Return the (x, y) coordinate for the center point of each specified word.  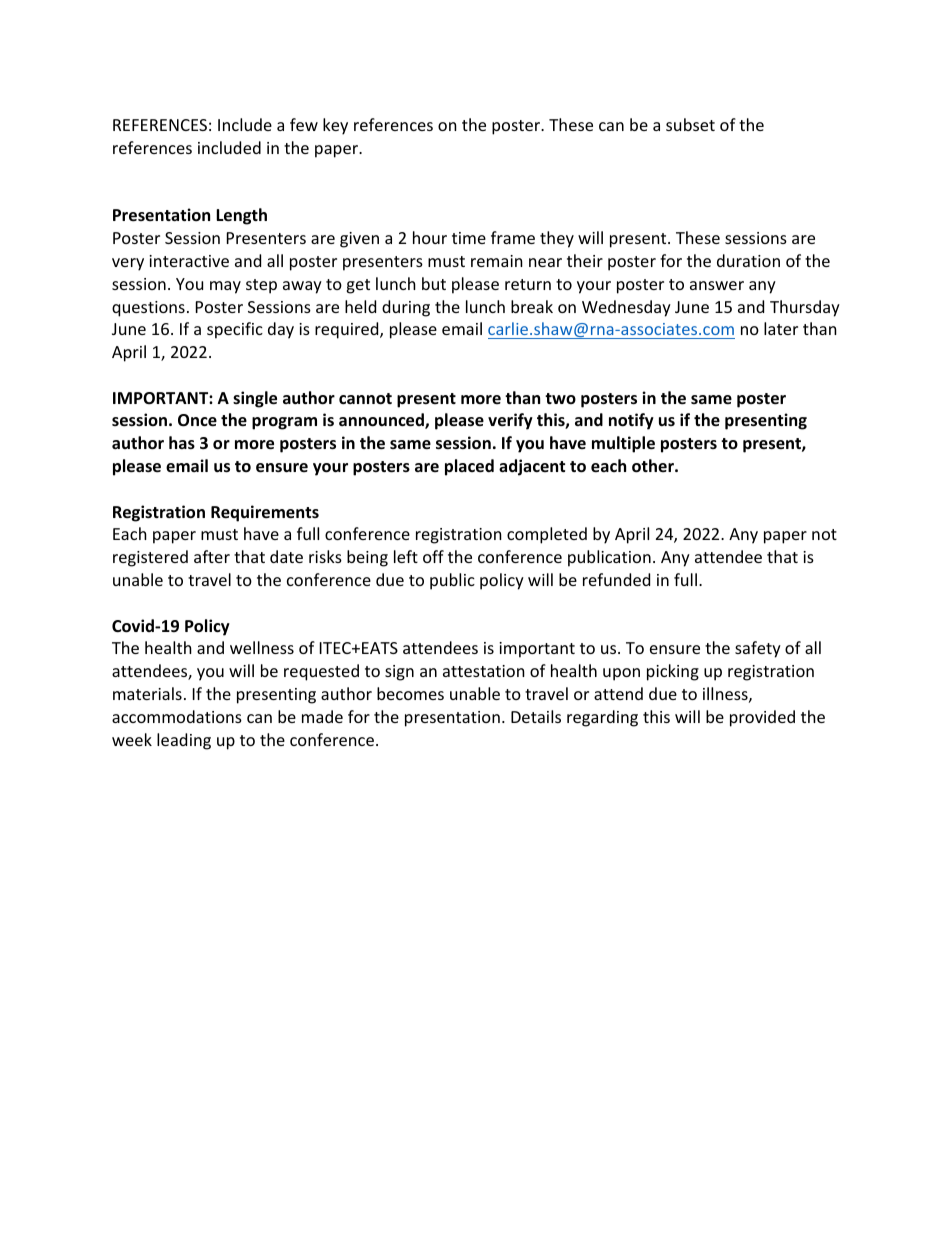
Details (536, 716)
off (433, 556)
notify (631, 421)
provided (762, 718)
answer (717, 285)
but (434, 283)
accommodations (177, 716)
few (304, 124)
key (335, 126)
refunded (616, 579)
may (225, 287)
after (212, 556)
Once (197, 420)
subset (690, 124)
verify (510, 421)
